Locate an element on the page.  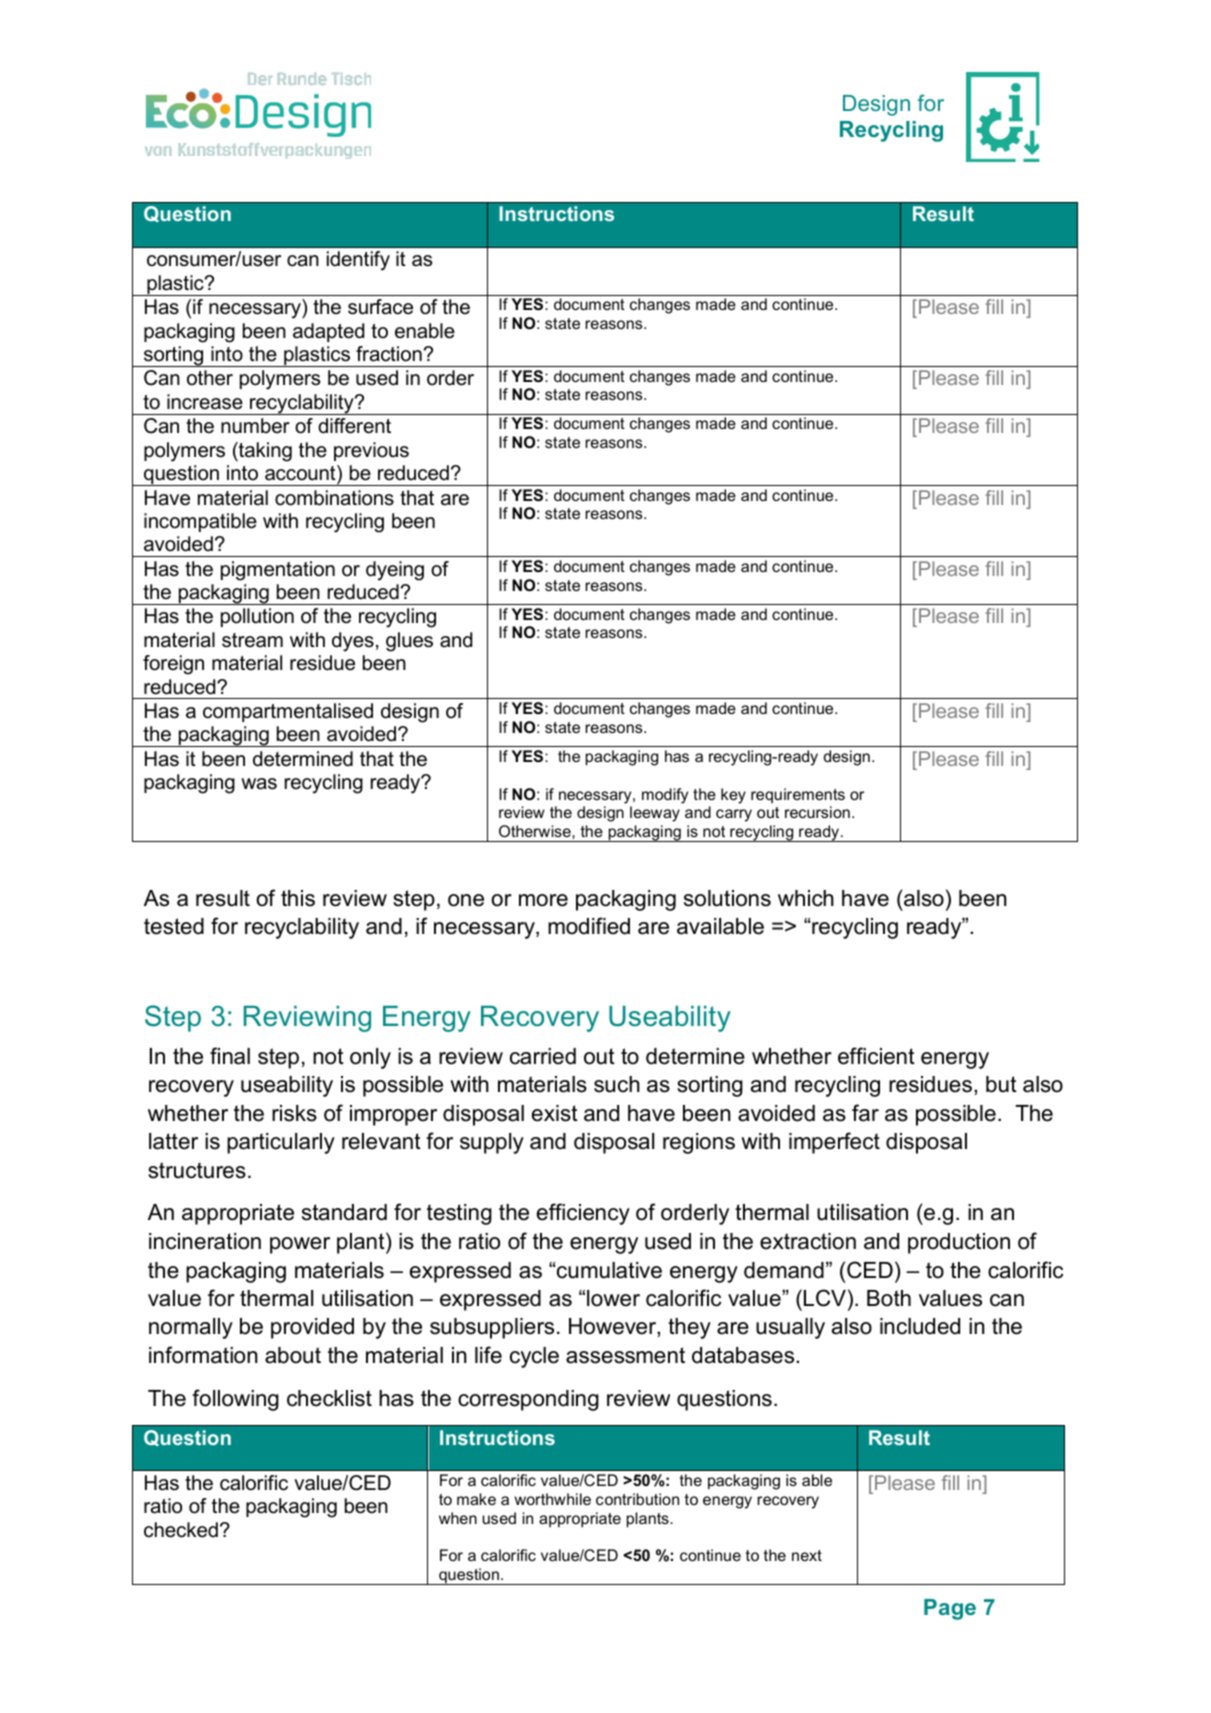
adapted is located at coordinates (328, 332).
